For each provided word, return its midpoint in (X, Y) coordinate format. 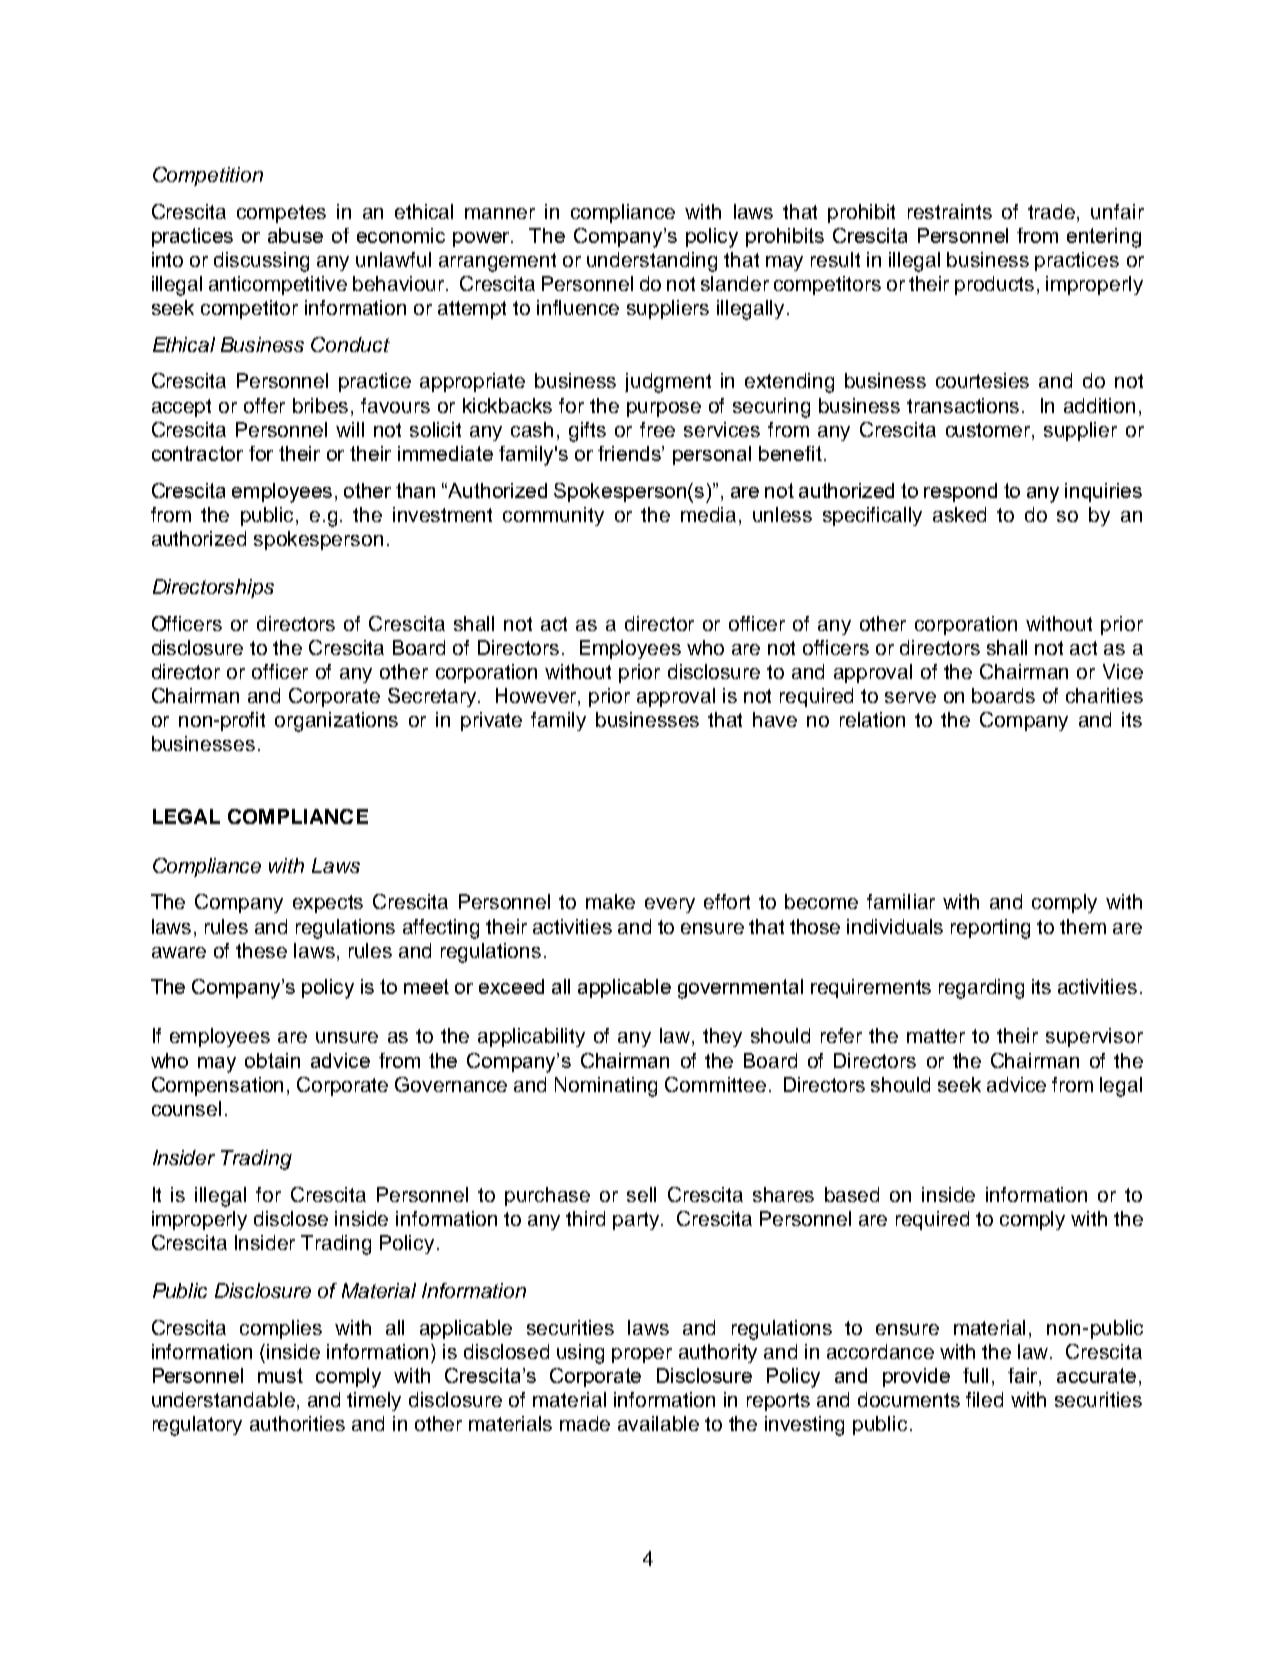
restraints (950, 211)
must (280, 1375)
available (658, 1423)
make (610, 901)
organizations (336, 722)
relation (872, 719)
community (553, 516)
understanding (652, 262)
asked (959, 514)
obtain (272, 1060)
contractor (197, 453)
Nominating (606, 1087)
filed (984, 1399)
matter (936, 1036)
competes (281, 214)
